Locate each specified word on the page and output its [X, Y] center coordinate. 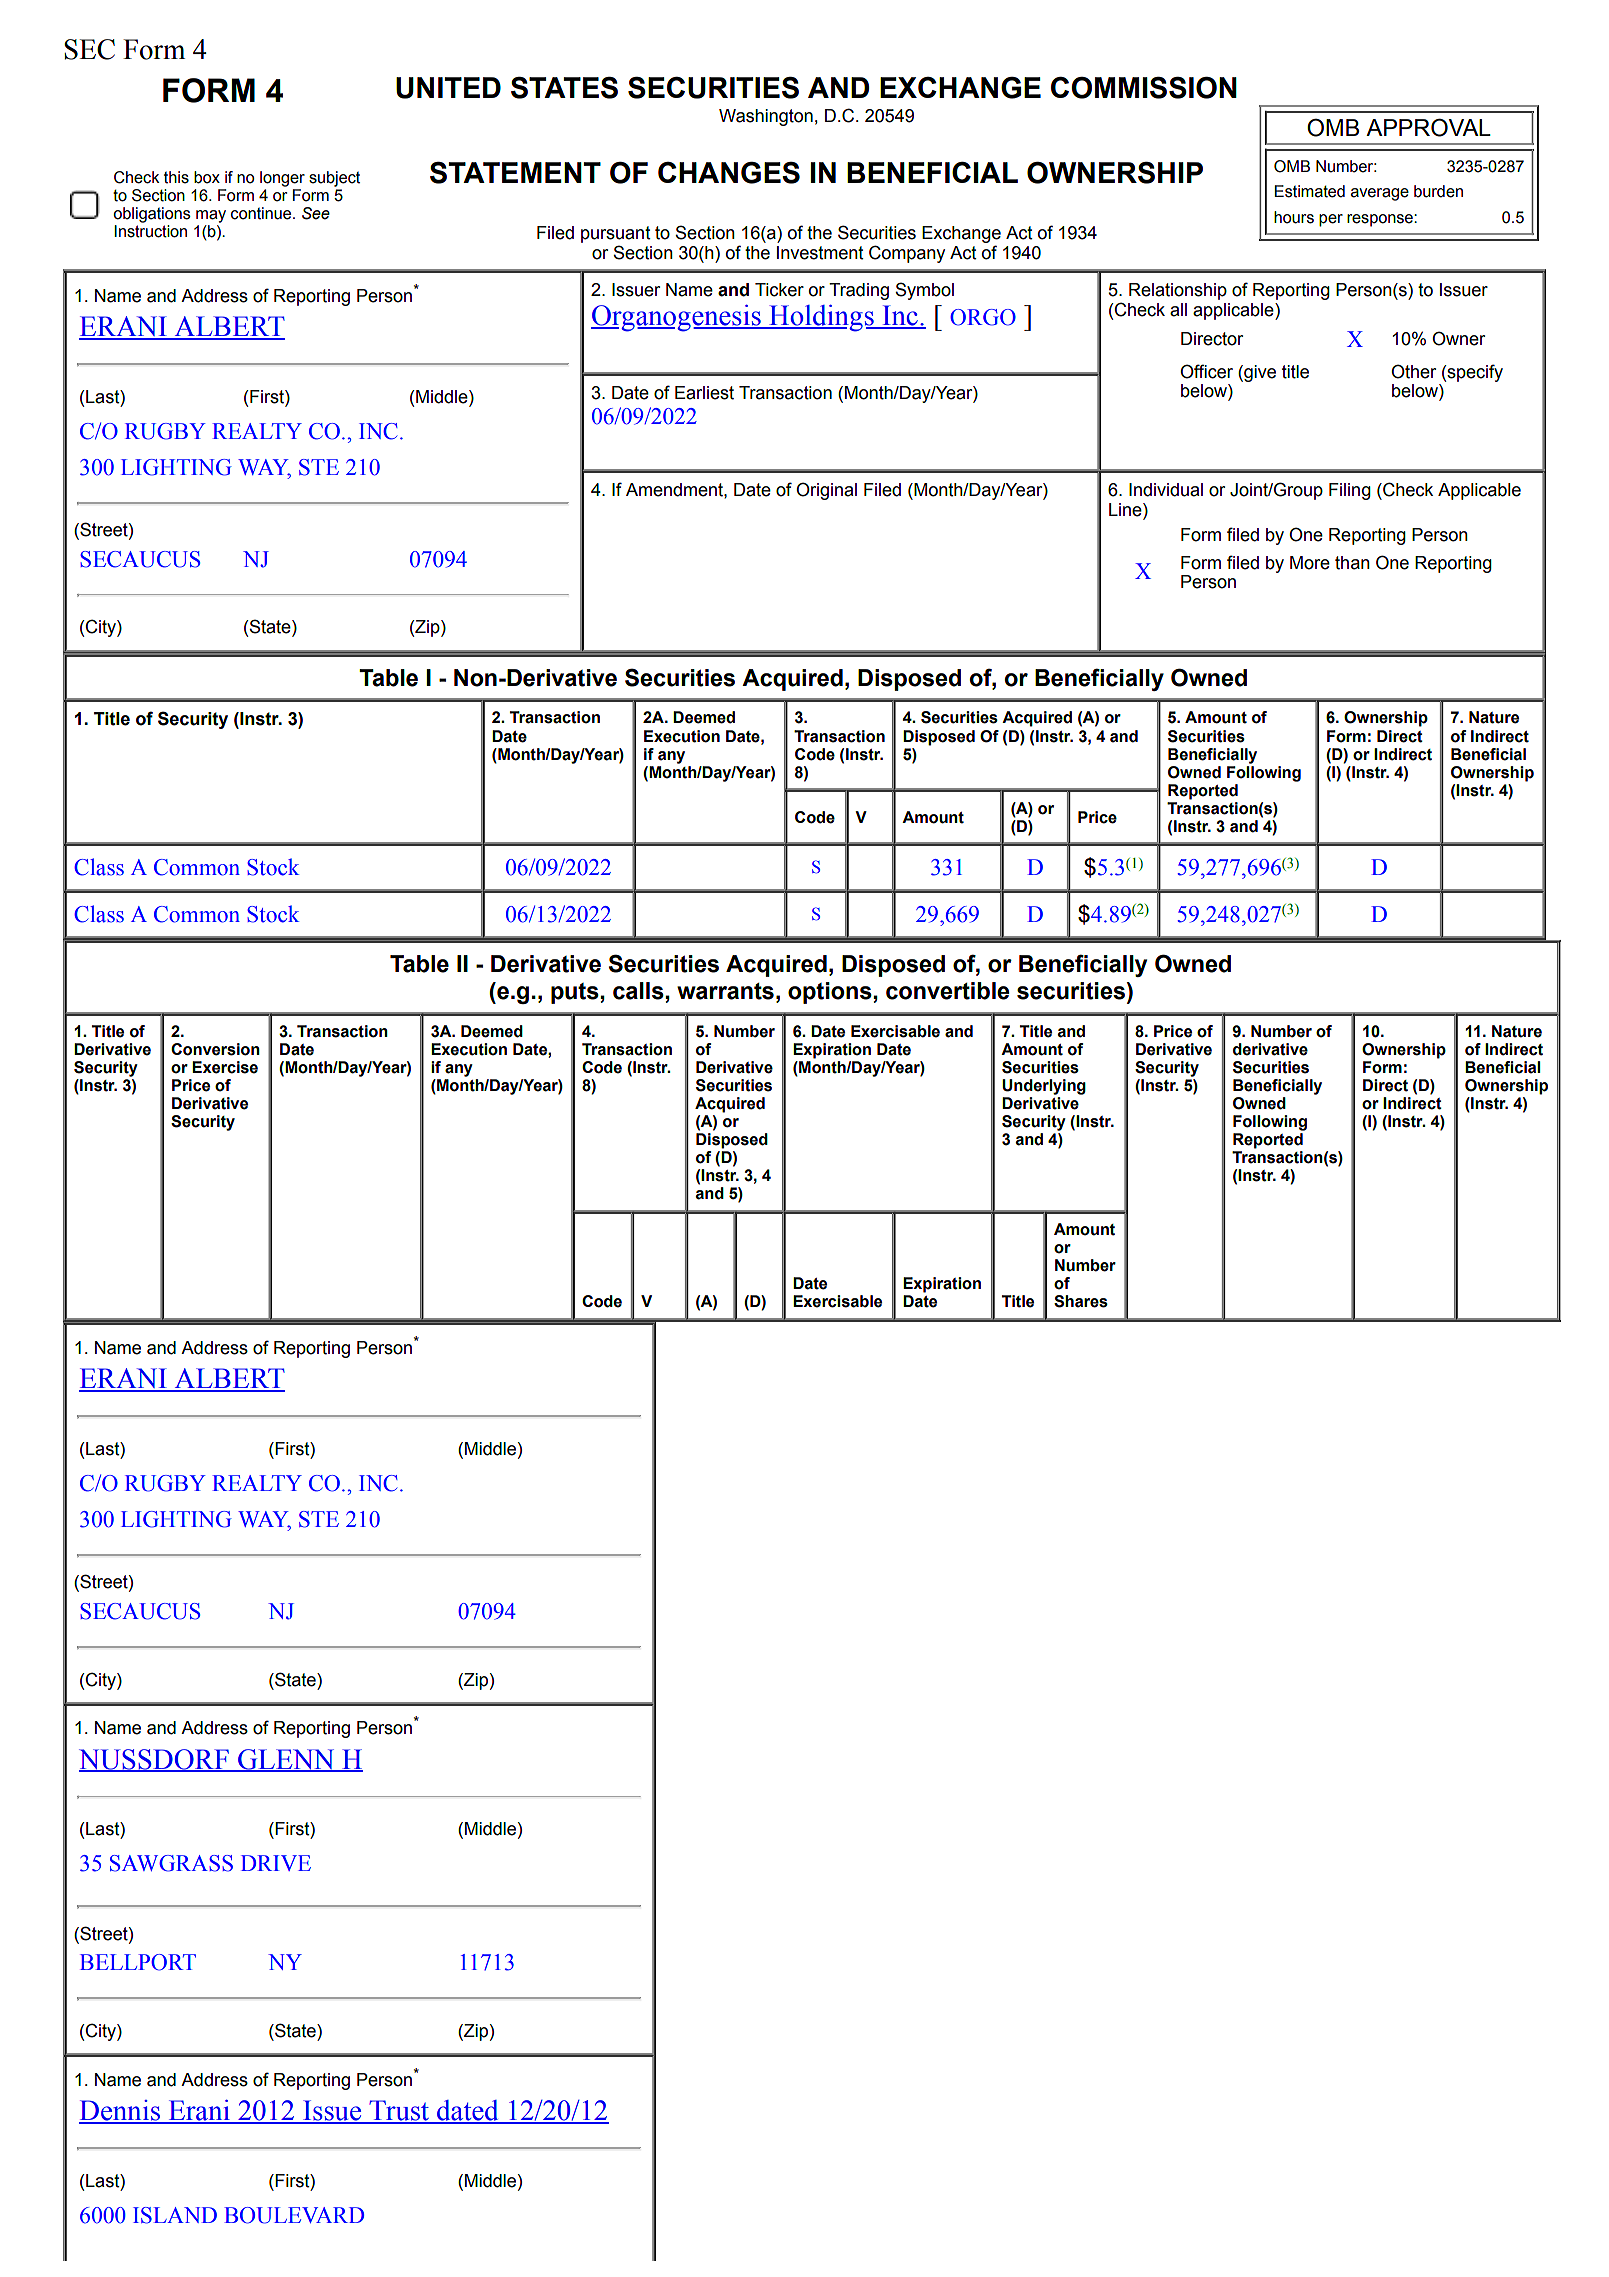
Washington [766, 117]
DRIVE [276, 1863]
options [830, 993]
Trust [399, 2111]
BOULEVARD [294, 2215]
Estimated [1310, 191]
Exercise [225, 1067]
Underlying [1044, 1087]
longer [282, 179]
